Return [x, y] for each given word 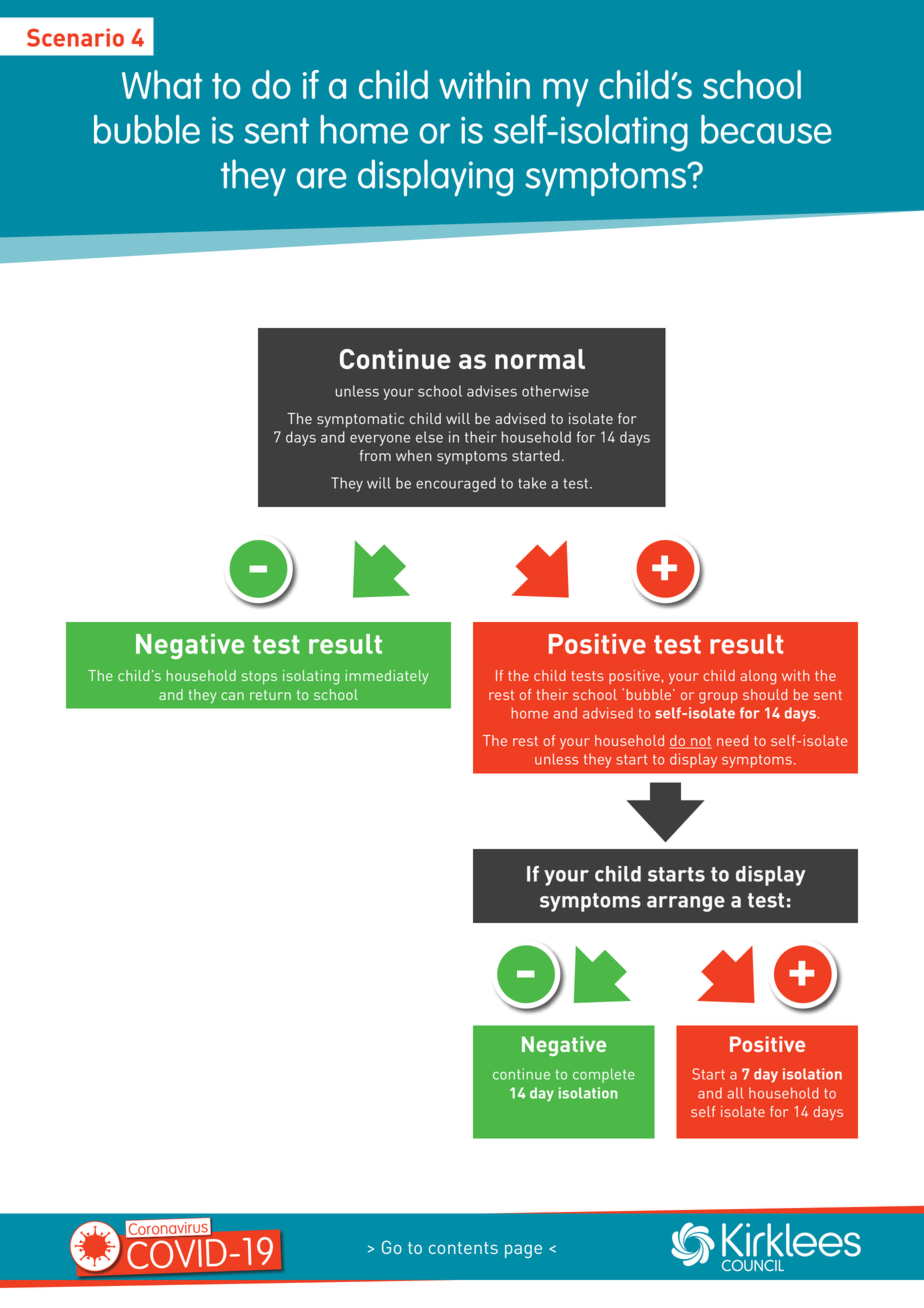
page [523, 1251]
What [162, 84]
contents [463, 1248]
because [766, 129]
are [322, 178]
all [735, 1093]
